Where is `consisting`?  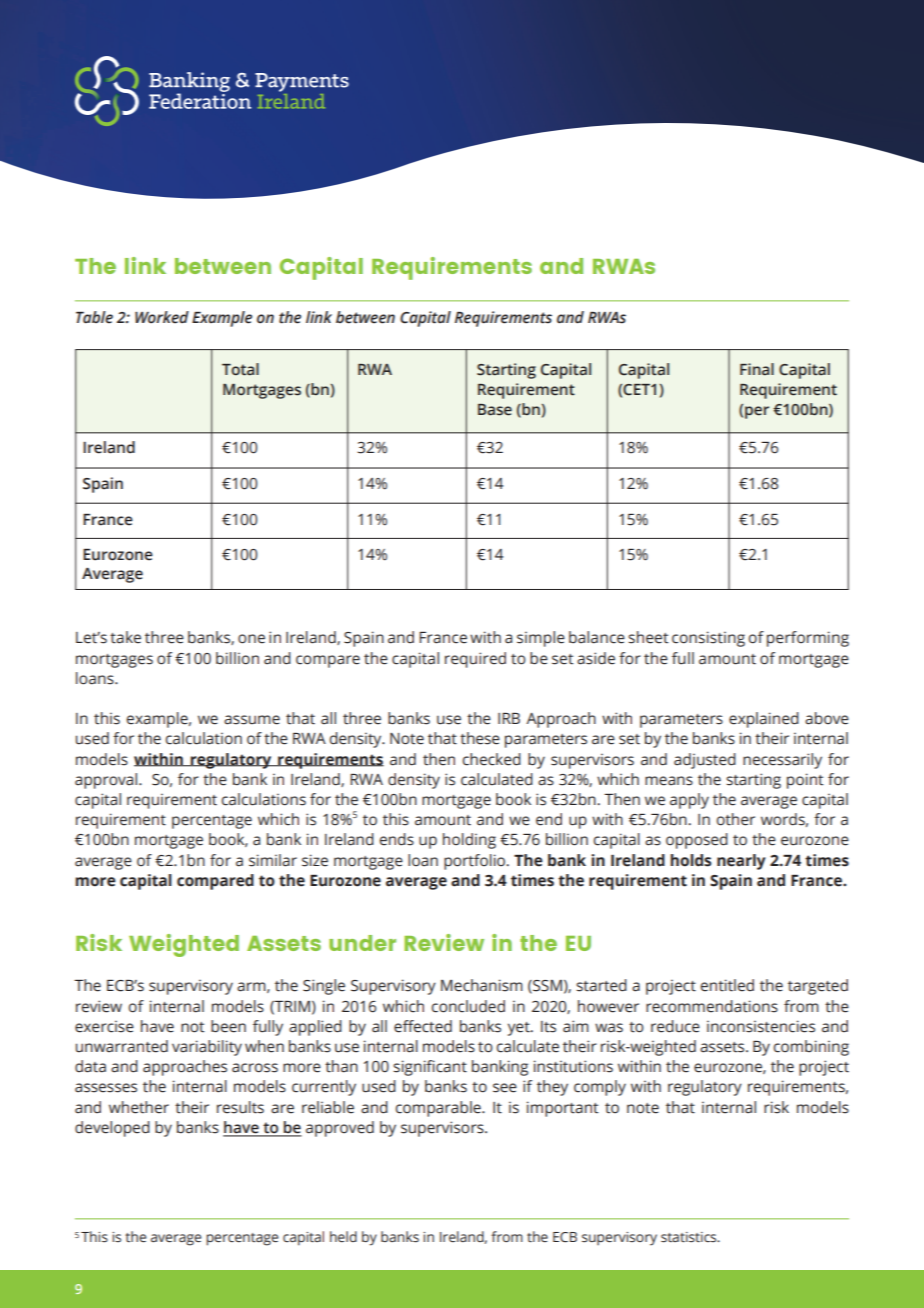
consisting is located at coordinates (708, 639).
